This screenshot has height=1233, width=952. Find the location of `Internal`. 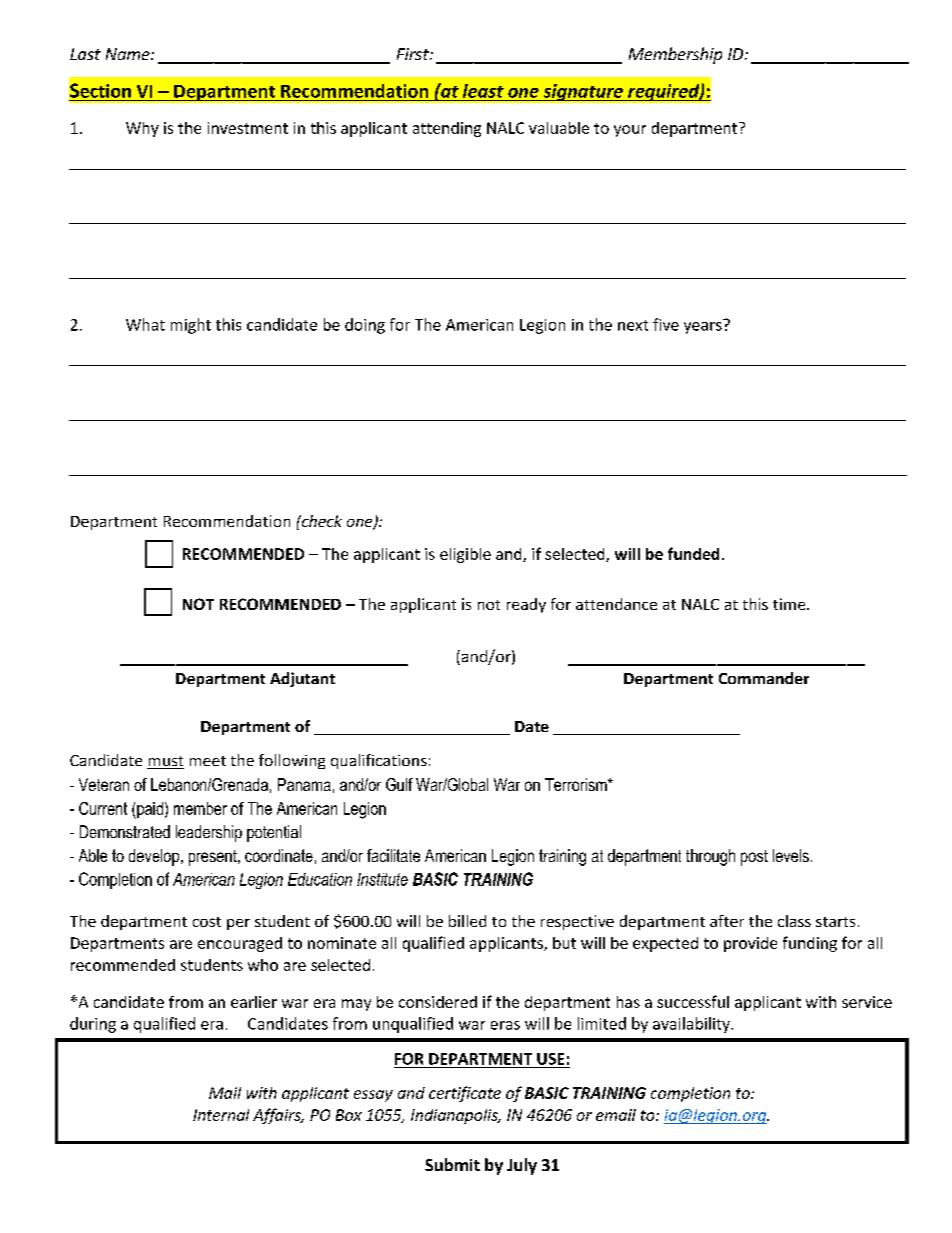

Internal is located at coordinates (221, 1115).
